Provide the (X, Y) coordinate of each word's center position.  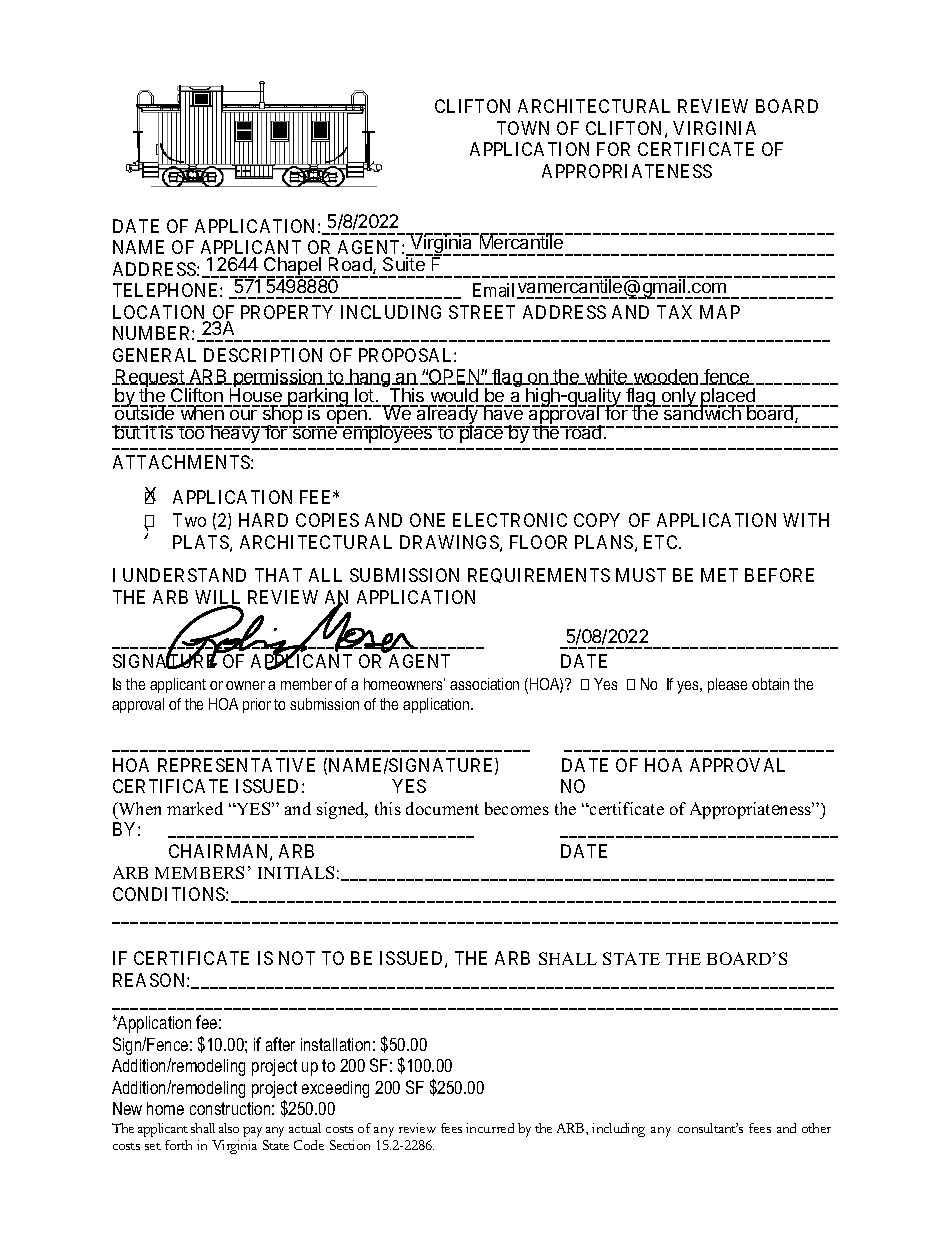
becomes (517, 808)
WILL (217, 598)
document (442, 808)
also (229, 1128)
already (447, 416)
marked (195, 808)
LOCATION (160, 313)
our (243, 415)
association (484, 684)
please (727, 685)
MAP (720, 312)
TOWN (523, 128)
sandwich (702, 412)
